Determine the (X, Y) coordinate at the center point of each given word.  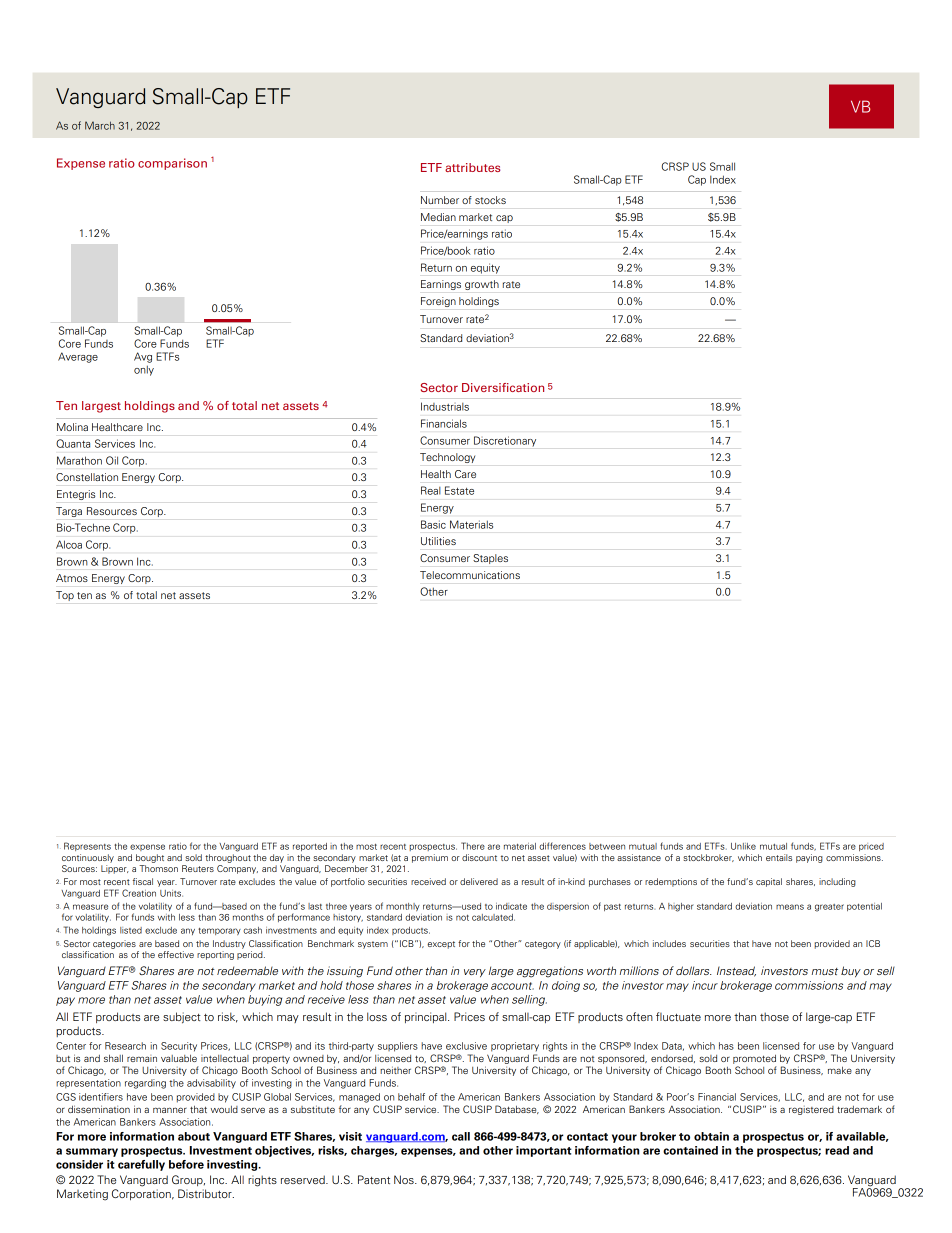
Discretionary (505, 441)
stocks (490, 200)
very (475, 973)
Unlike (743, 846)
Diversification (503, 387)
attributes (472, 167)
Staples (490, 559)
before (186, 1164)
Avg (143, 357)
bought (150, 858)
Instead (736, 971)
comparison (172, 164)
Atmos (72, 578)
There (473, 846)
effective (176, 954)
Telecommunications (470, 575)
